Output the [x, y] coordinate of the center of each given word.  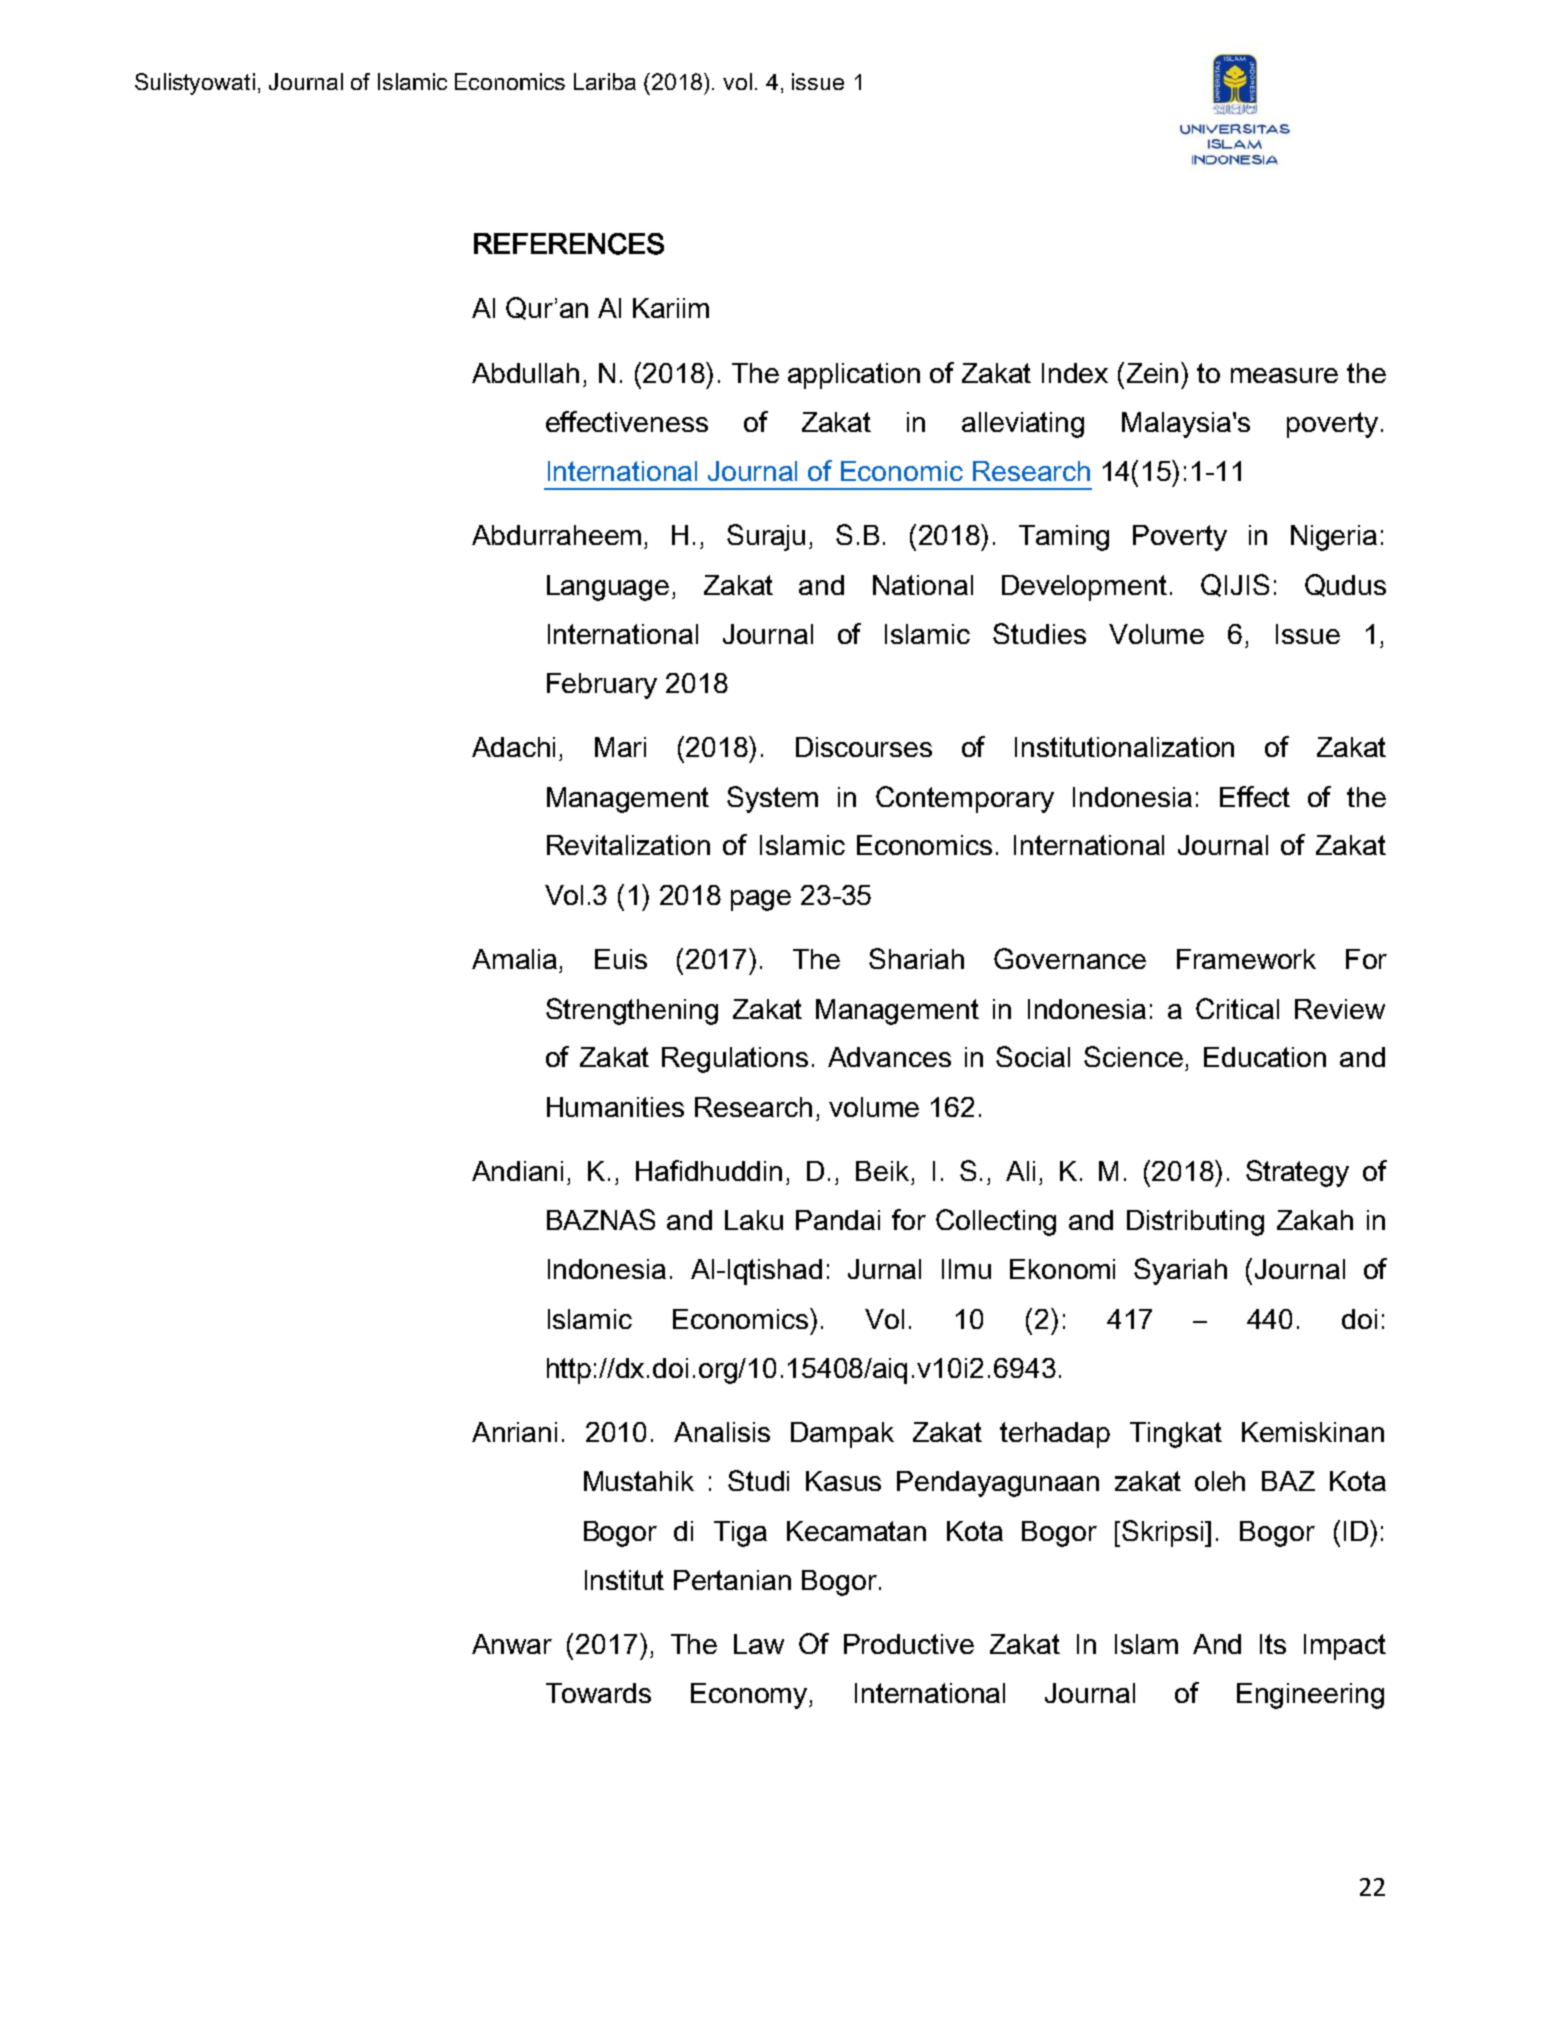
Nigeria [1334, 538]
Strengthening [632, 1011]
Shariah [916, 958]
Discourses [864, 747]
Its [1273, 1644]
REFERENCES [569, 244]
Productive [909, 1644]
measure [1284, 375]
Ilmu [966, 1269]
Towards [598, 1693]
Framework [1246, 959]
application [854, 376]
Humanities [615, 1107]
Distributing [1195, 1223]
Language [608, 588]
